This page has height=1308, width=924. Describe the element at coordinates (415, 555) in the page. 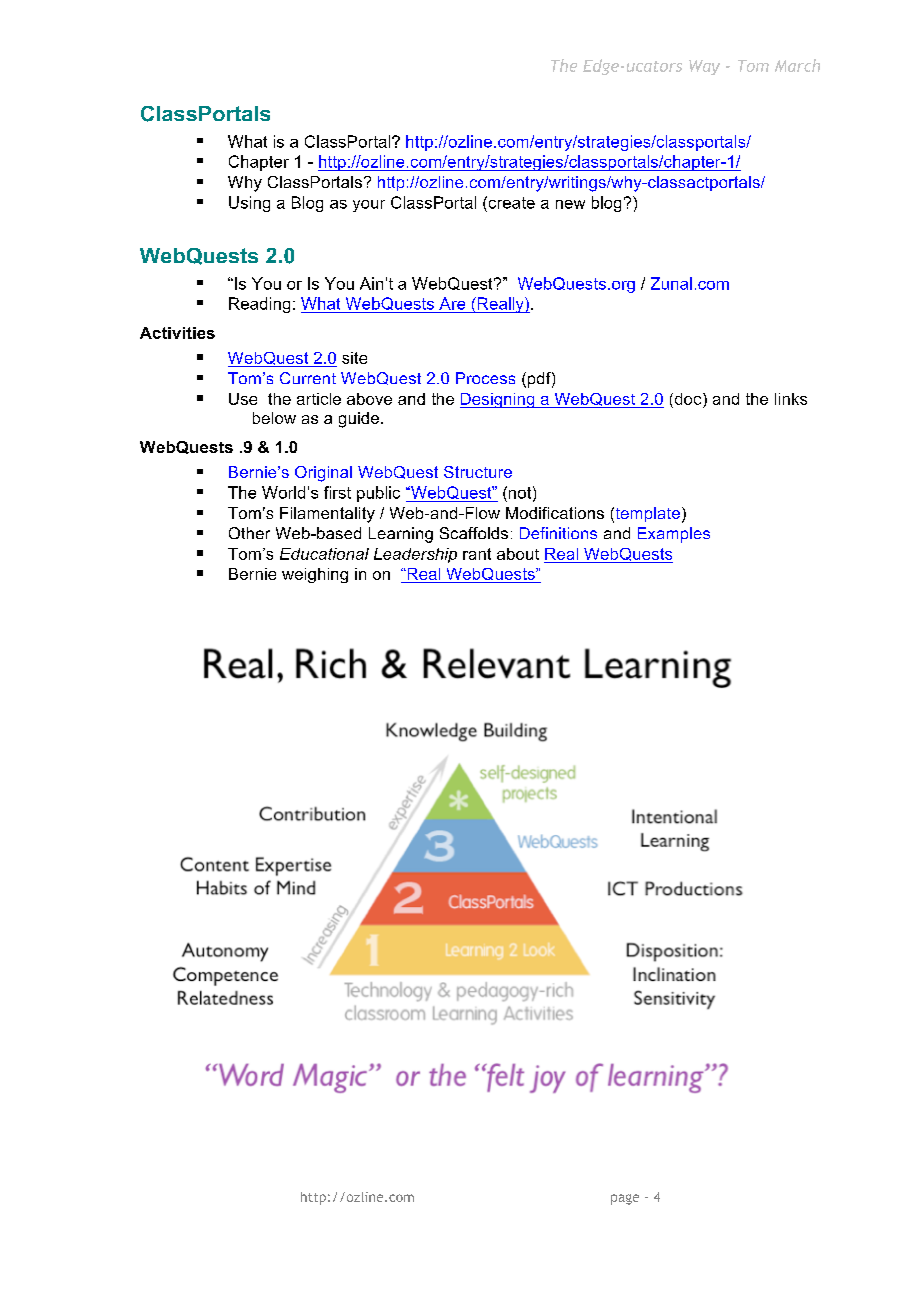

I see `Leadership` at that location.
